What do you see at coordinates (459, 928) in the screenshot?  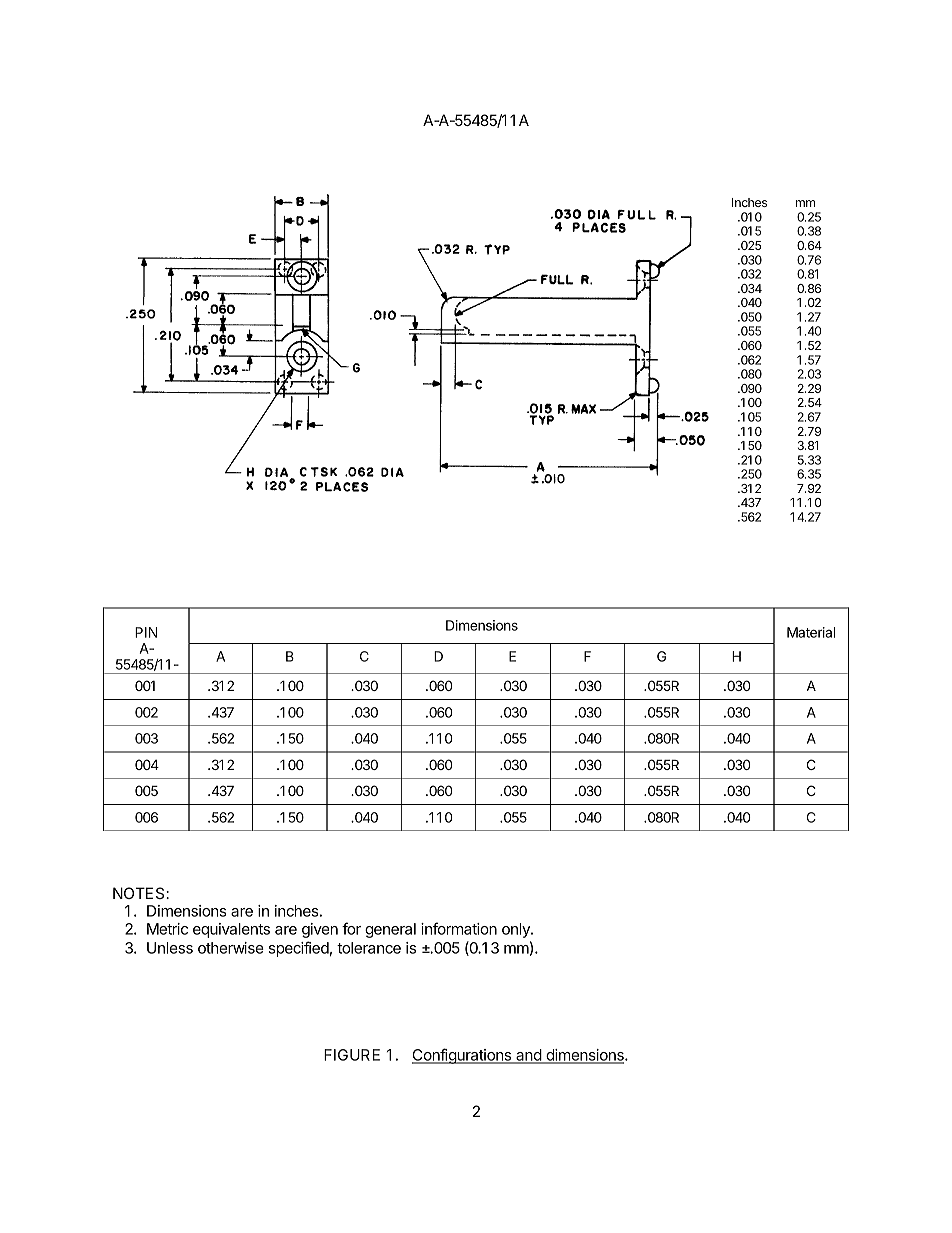 I see `information` at bounding box center [459, 928].
